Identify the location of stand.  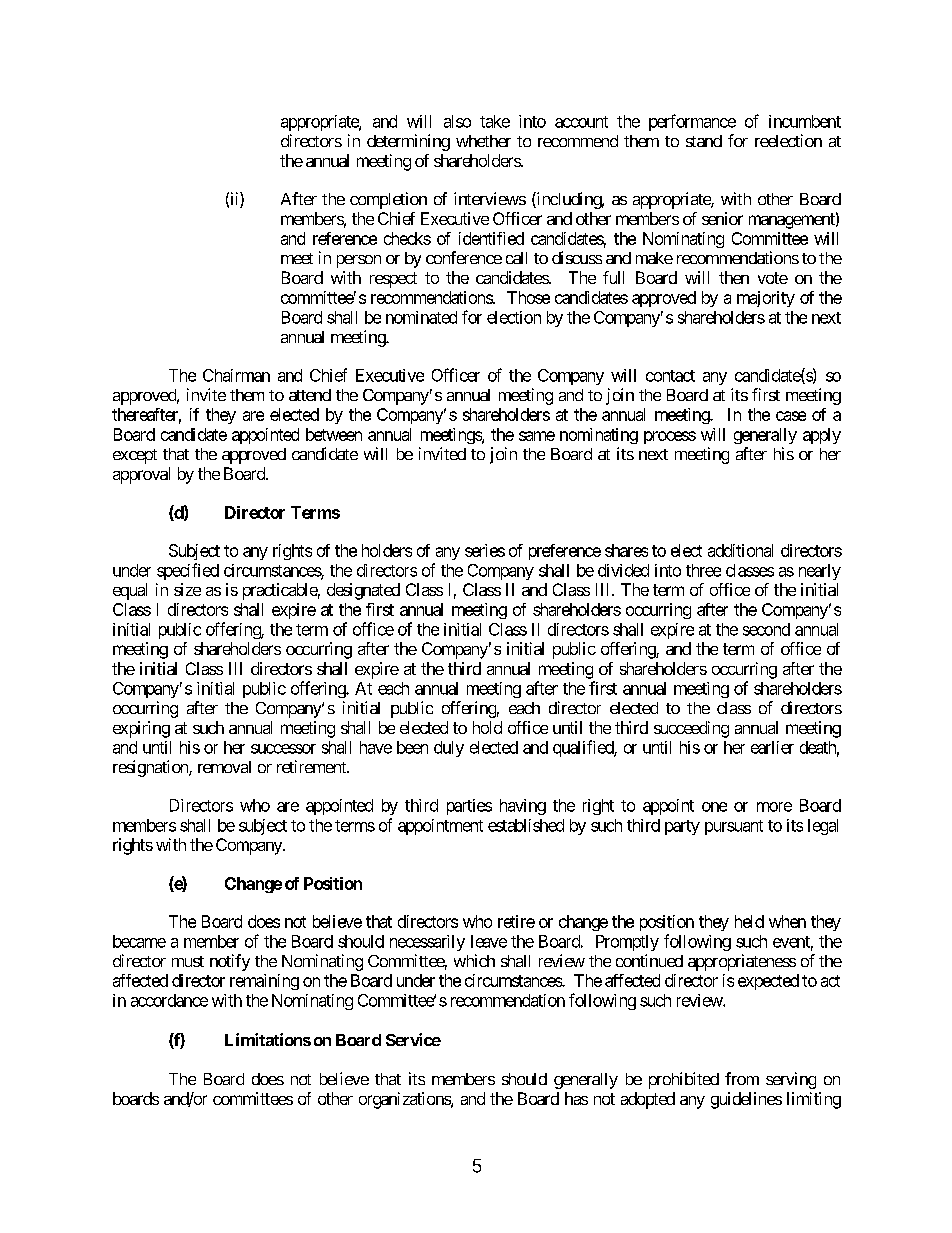
(704, 141).
